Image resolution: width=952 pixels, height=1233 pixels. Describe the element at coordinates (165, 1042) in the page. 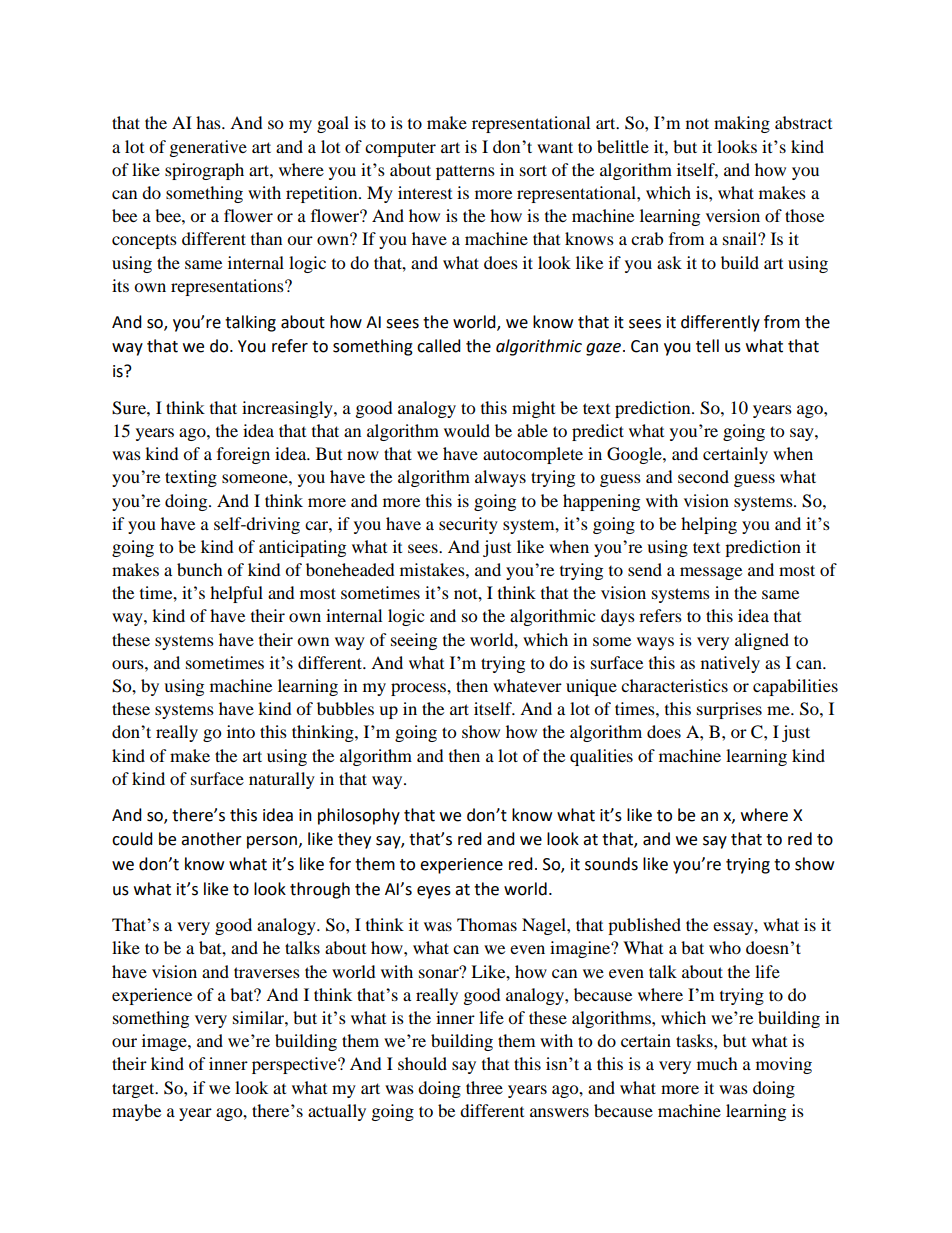

I see `image` at that location.
